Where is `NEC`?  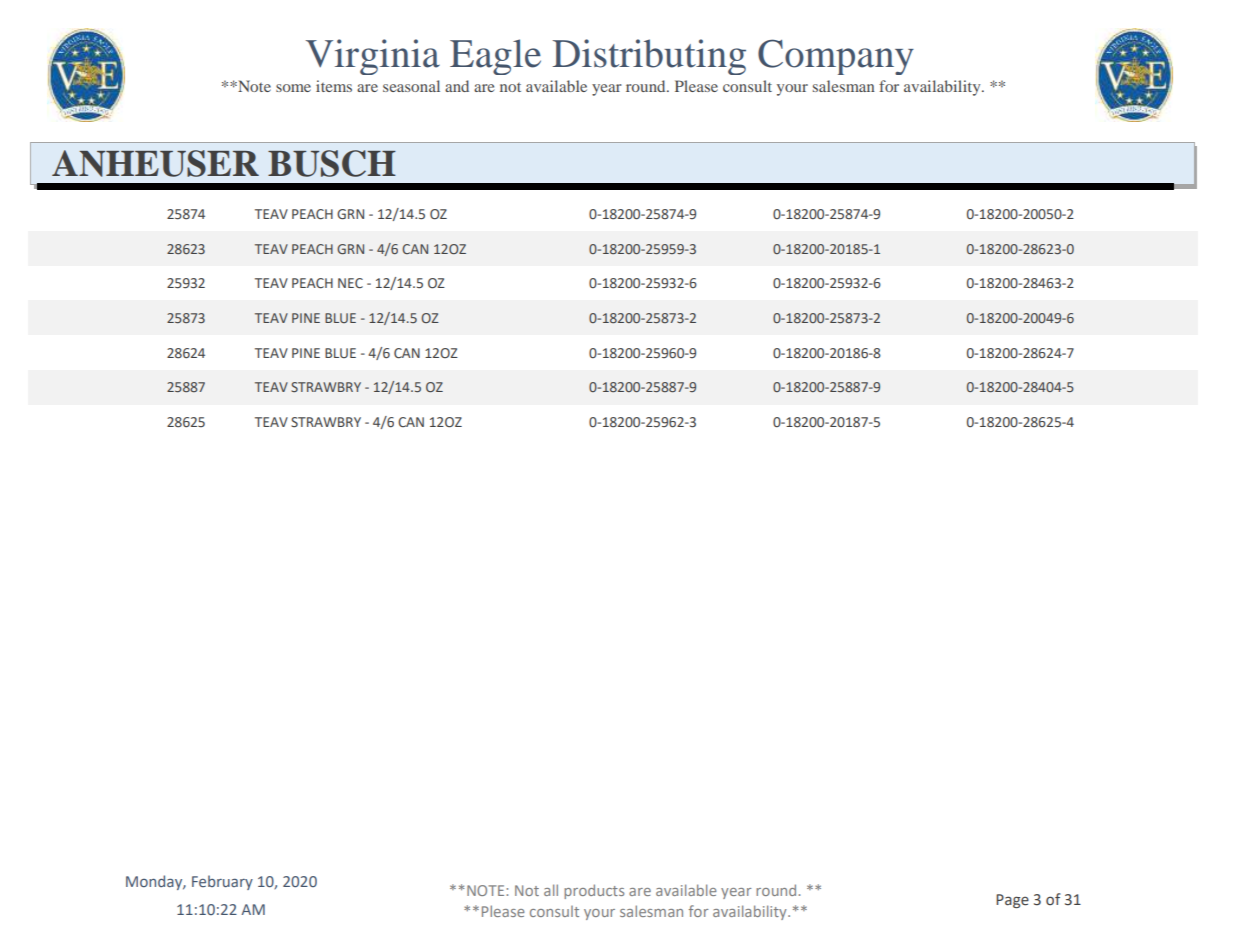
NEC is located at coordinates (350, 283).
